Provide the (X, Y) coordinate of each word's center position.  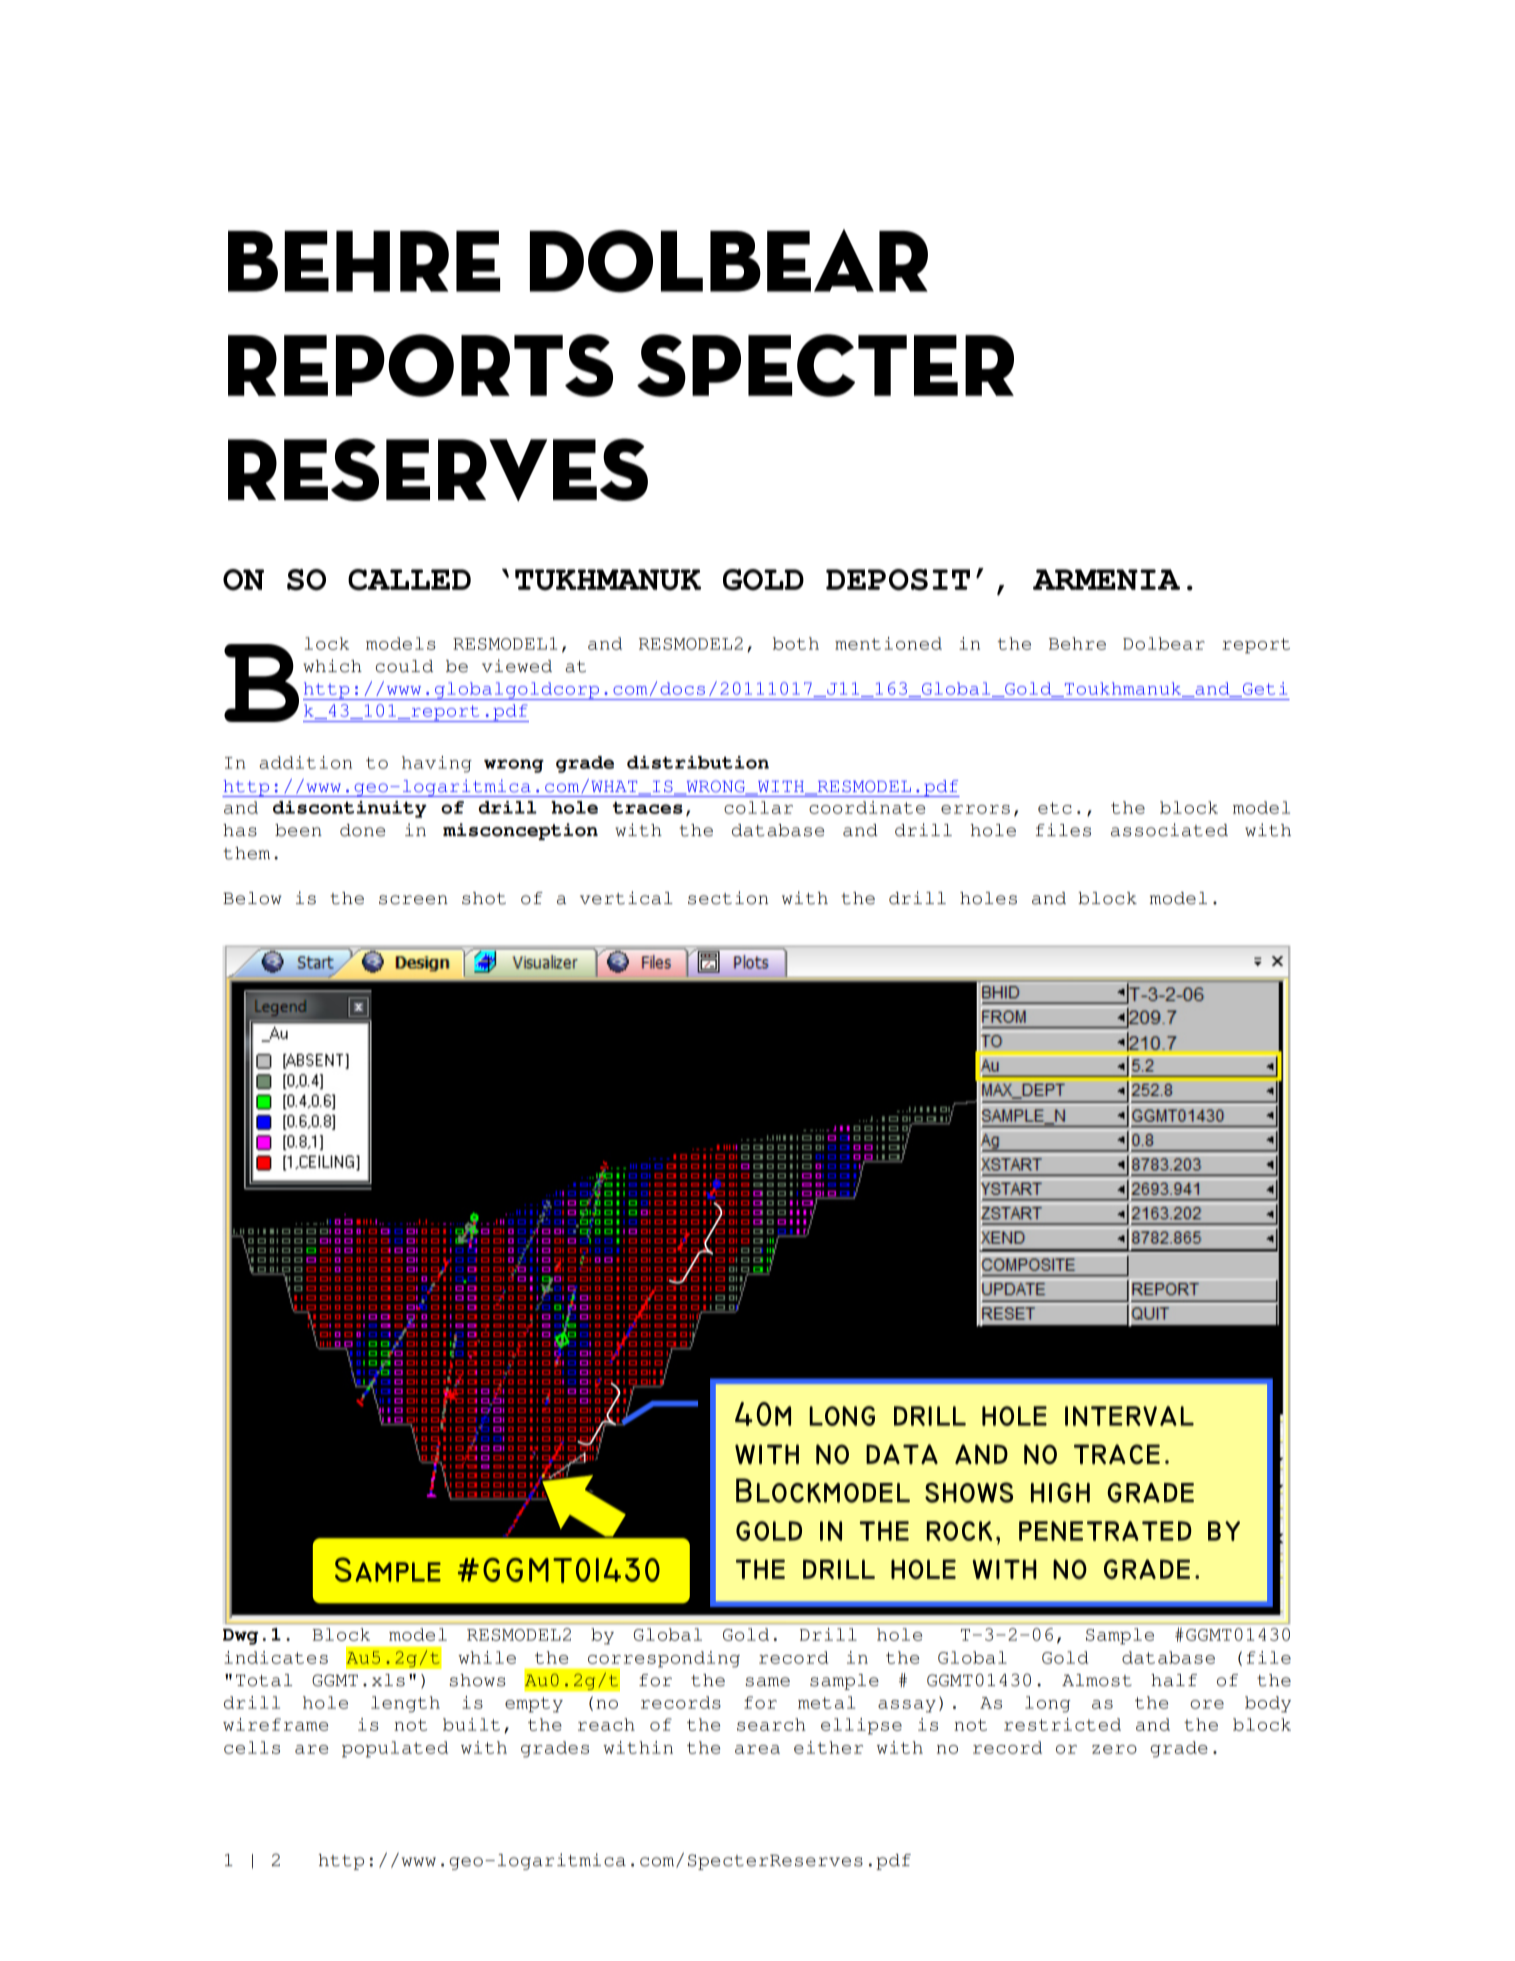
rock (959, 1531)
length (405, 1704)
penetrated (1105, 1531)
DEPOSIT (898, 580)
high (1060, 1493)
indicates (276, 1657)
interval (1129, 1416)
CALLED (409, 580)
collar (758, 807)
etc (1055, 808)
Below (252, 898)
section (728, 898)
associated (1169, 830)
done (362, 830)
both (796, 643)
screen (413, 900)
